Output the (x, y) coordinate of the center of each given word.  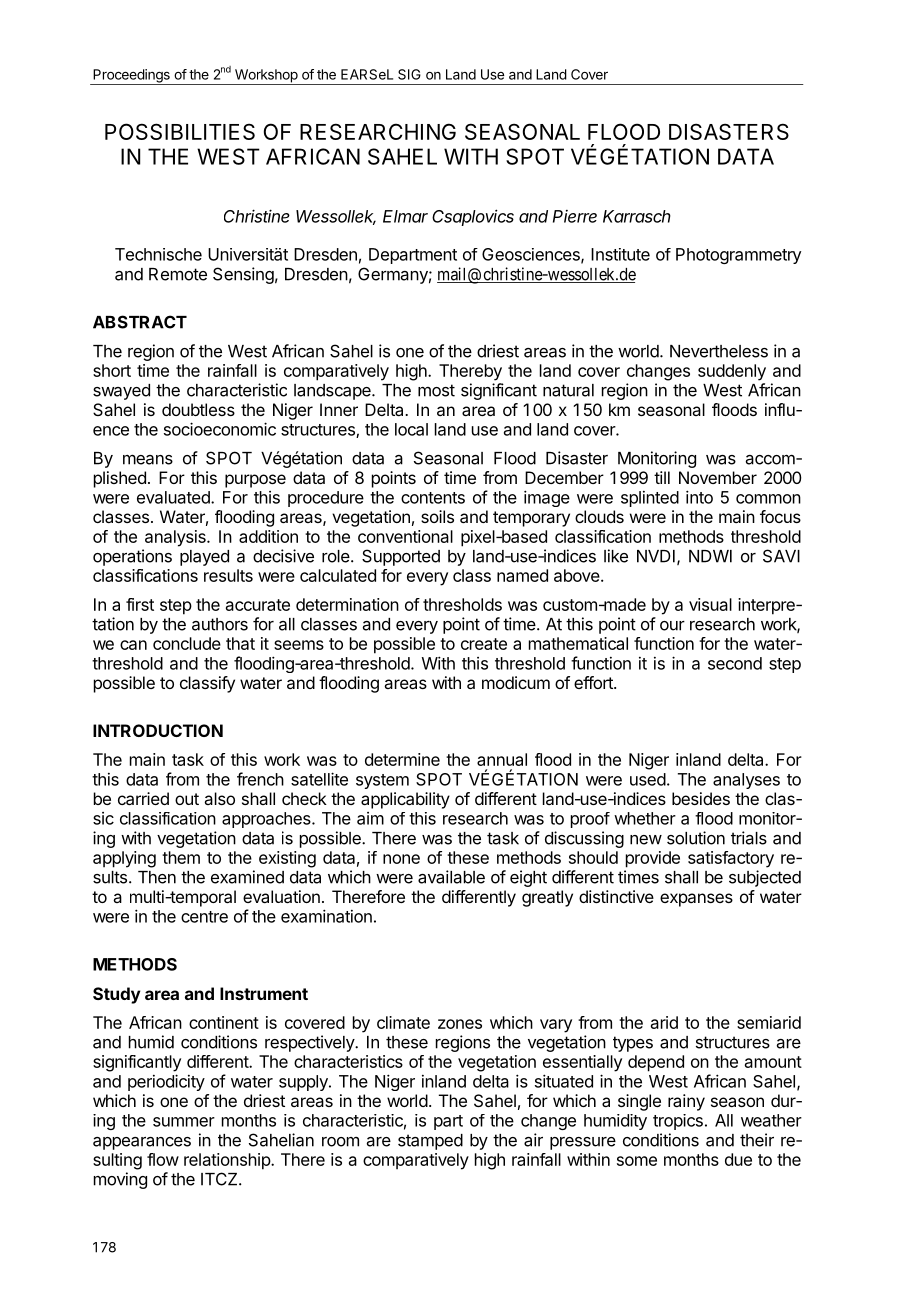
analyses (746, 781)
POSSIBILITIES (180, 131)
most (436, 390)
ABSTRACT (140, 322)
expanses (696, 900)
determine (402, 759)
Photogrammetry (738, 256)
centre (204, 917)
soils (437, 516)
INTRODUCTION (158, 730)
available (451, 877)
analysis (176, 538)
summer (184, 1122)
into (699, 497)
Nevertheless (719, 351)
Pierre (575, 216)
